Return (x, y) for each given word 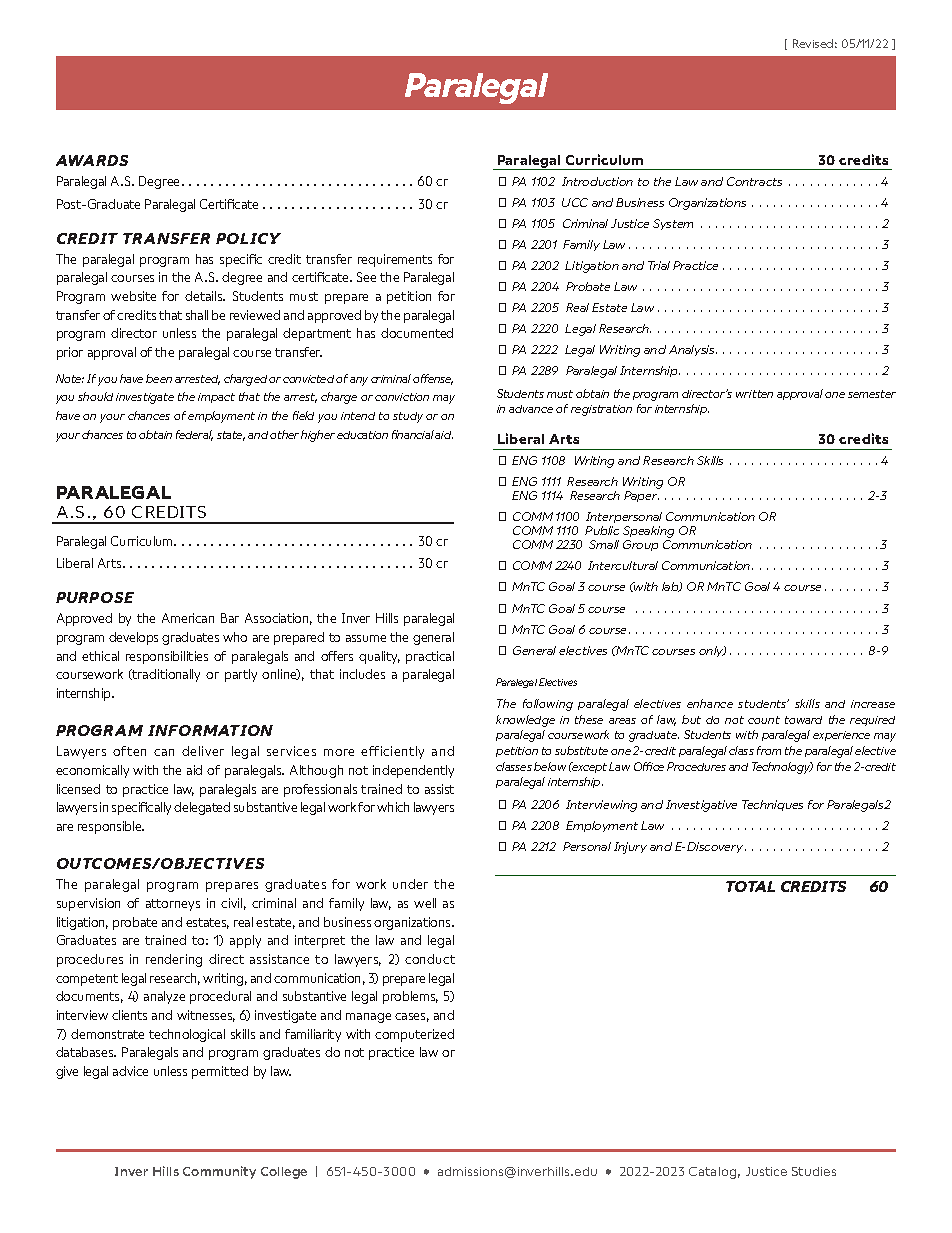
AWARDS (92, 160)
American (188, 618)
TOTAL (750, 886)
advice (130, 1071)
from (769, 750)
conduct (430, 959)
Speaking (648, 533)
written (754, 394)
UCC (575, 202)
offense (433, 379)
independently (413, 771)
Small (604, 544)
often (129, 751)
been (159, 378)
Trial (659, 265)
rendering (174, 960)
